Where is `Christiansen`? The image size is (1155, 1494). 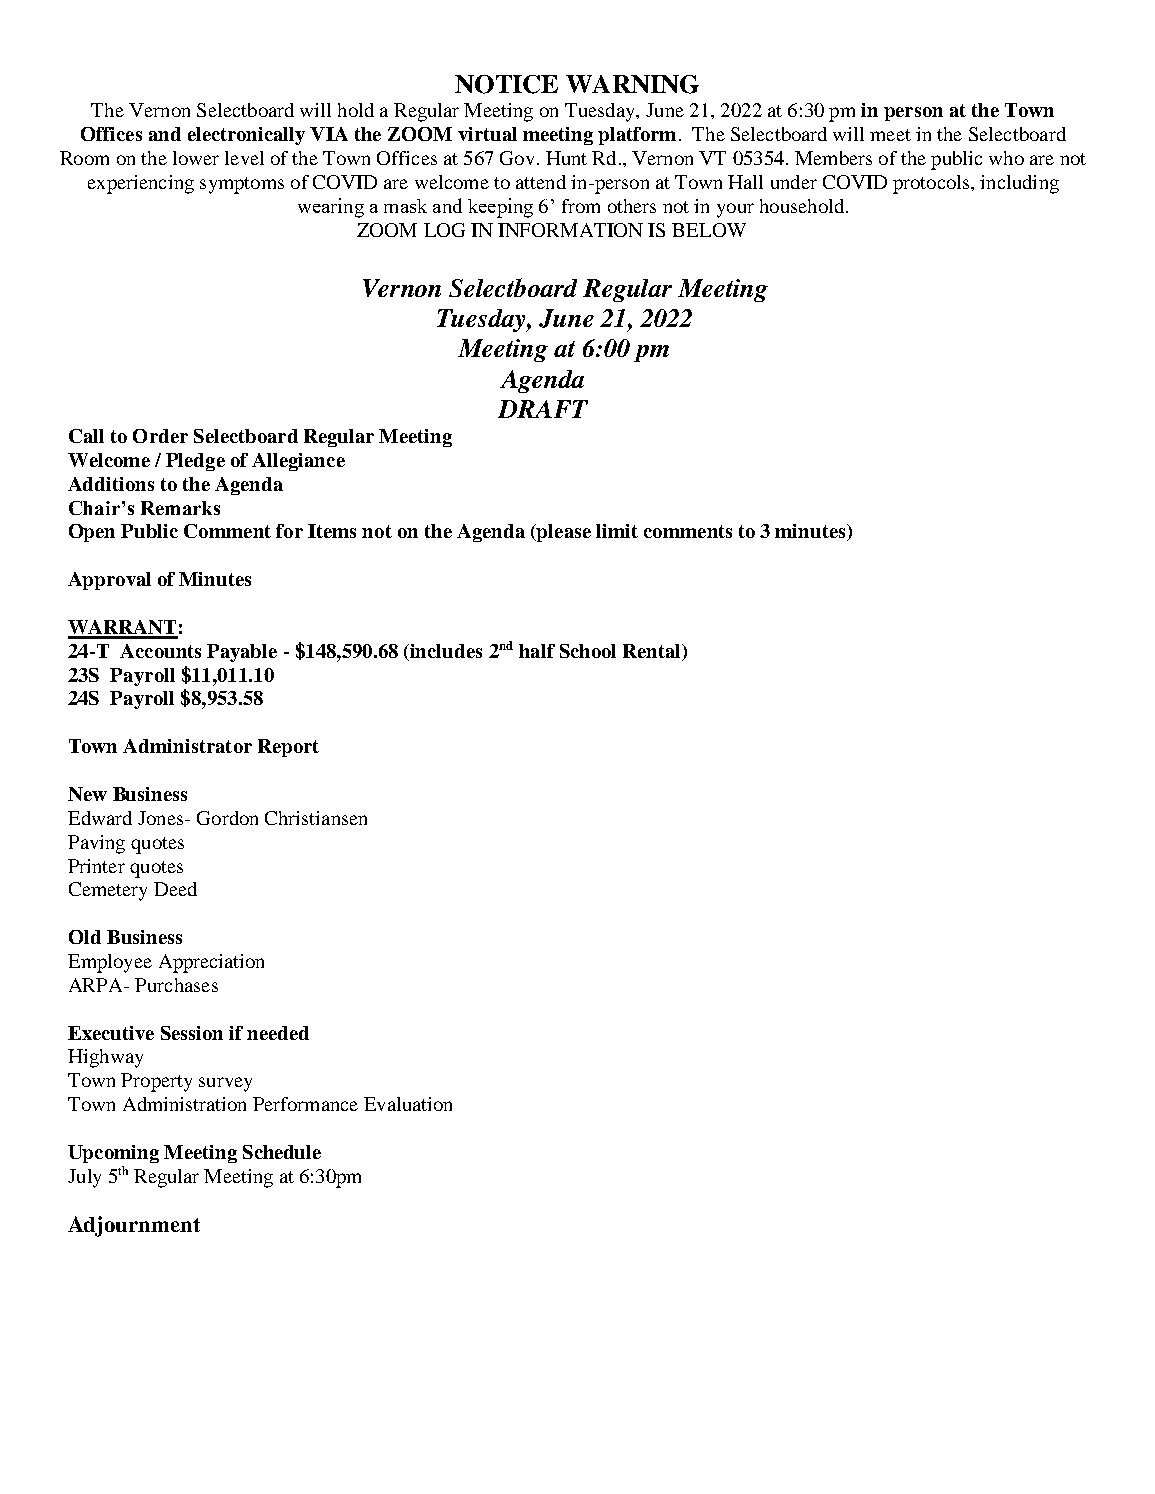 Christiansen is located at coordinates (316, 818).
